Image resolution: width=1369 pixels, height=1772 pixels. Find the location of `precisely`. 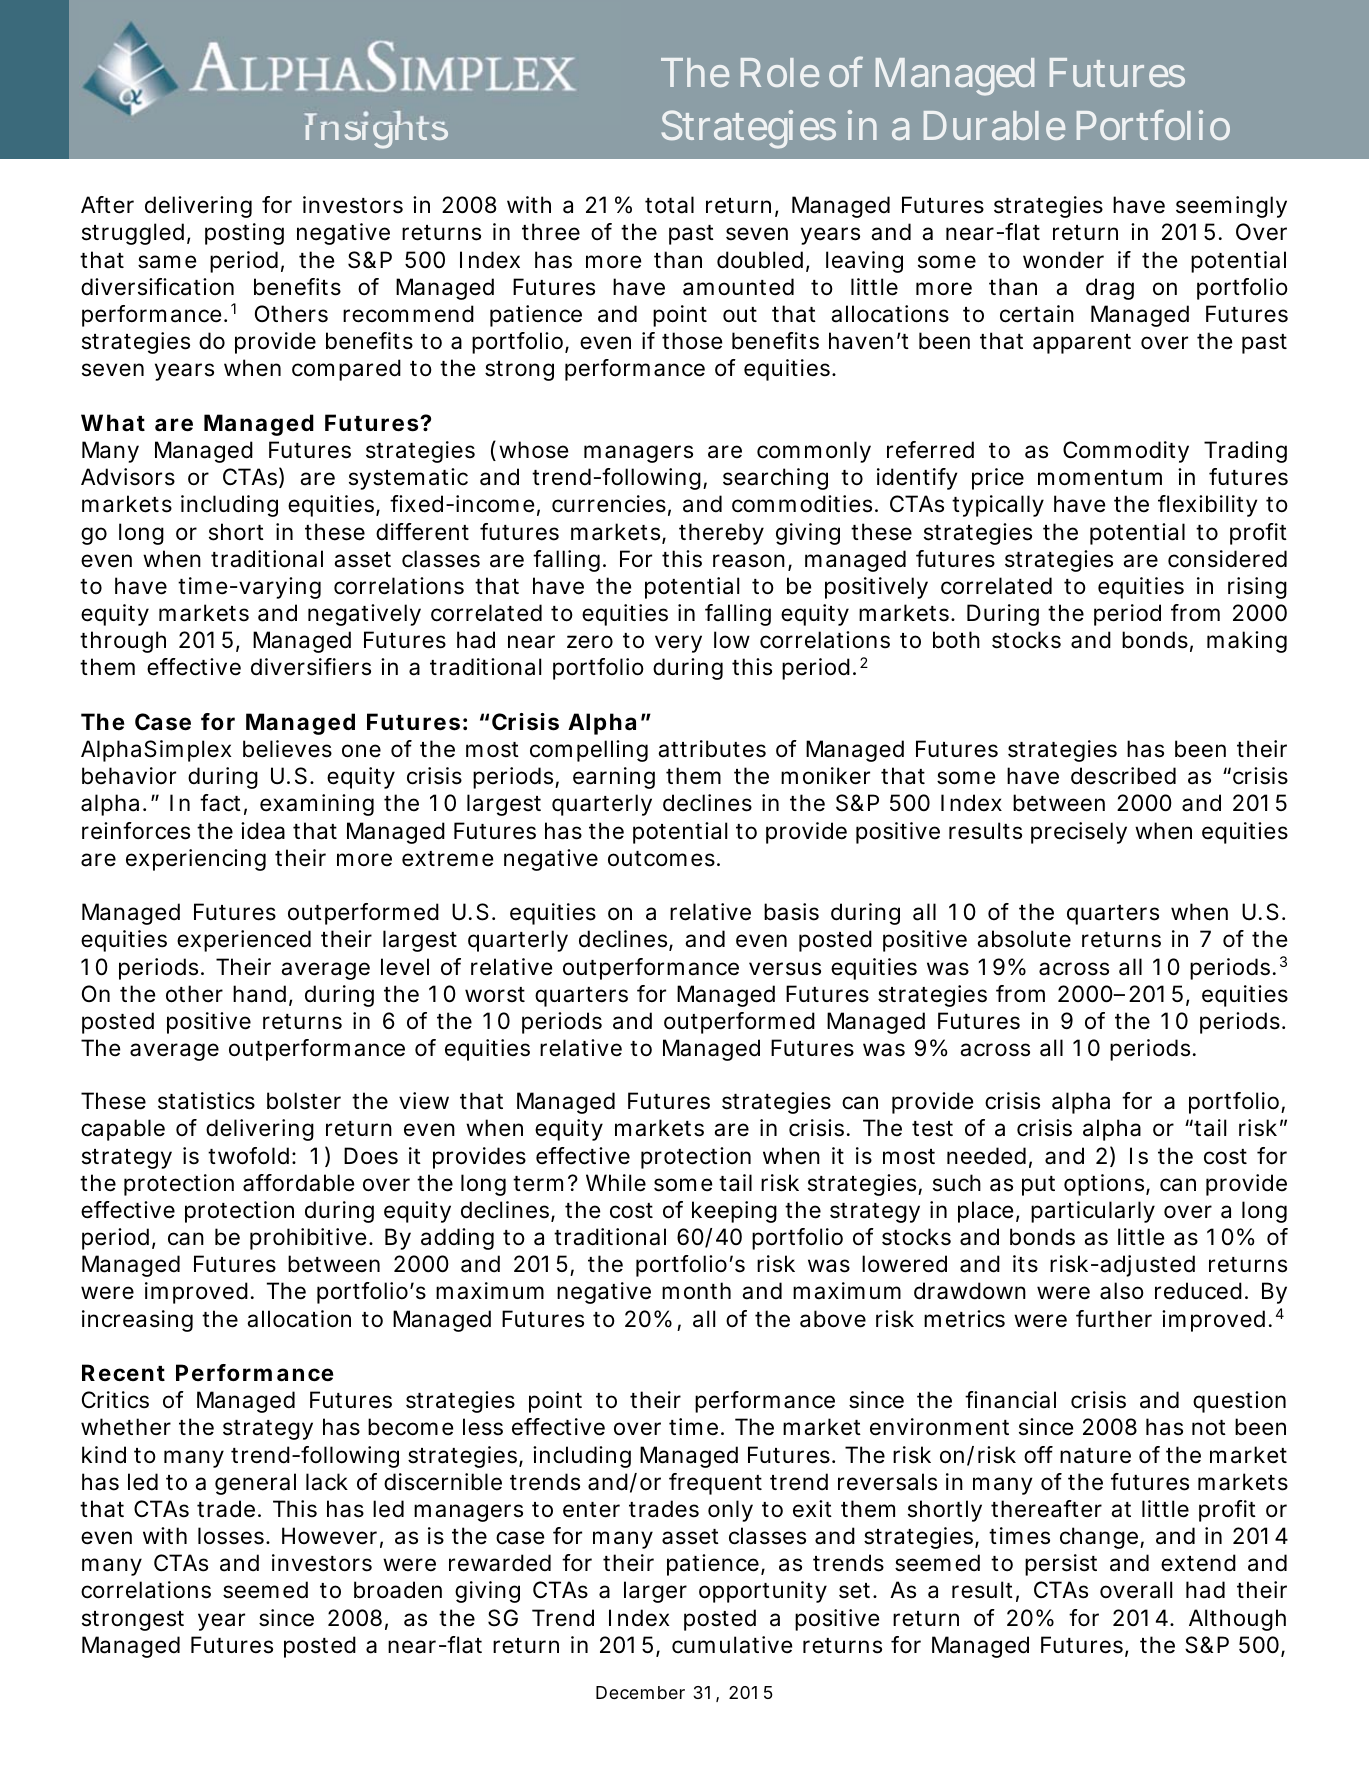

precisely is located at coordinates (1079, 833).
